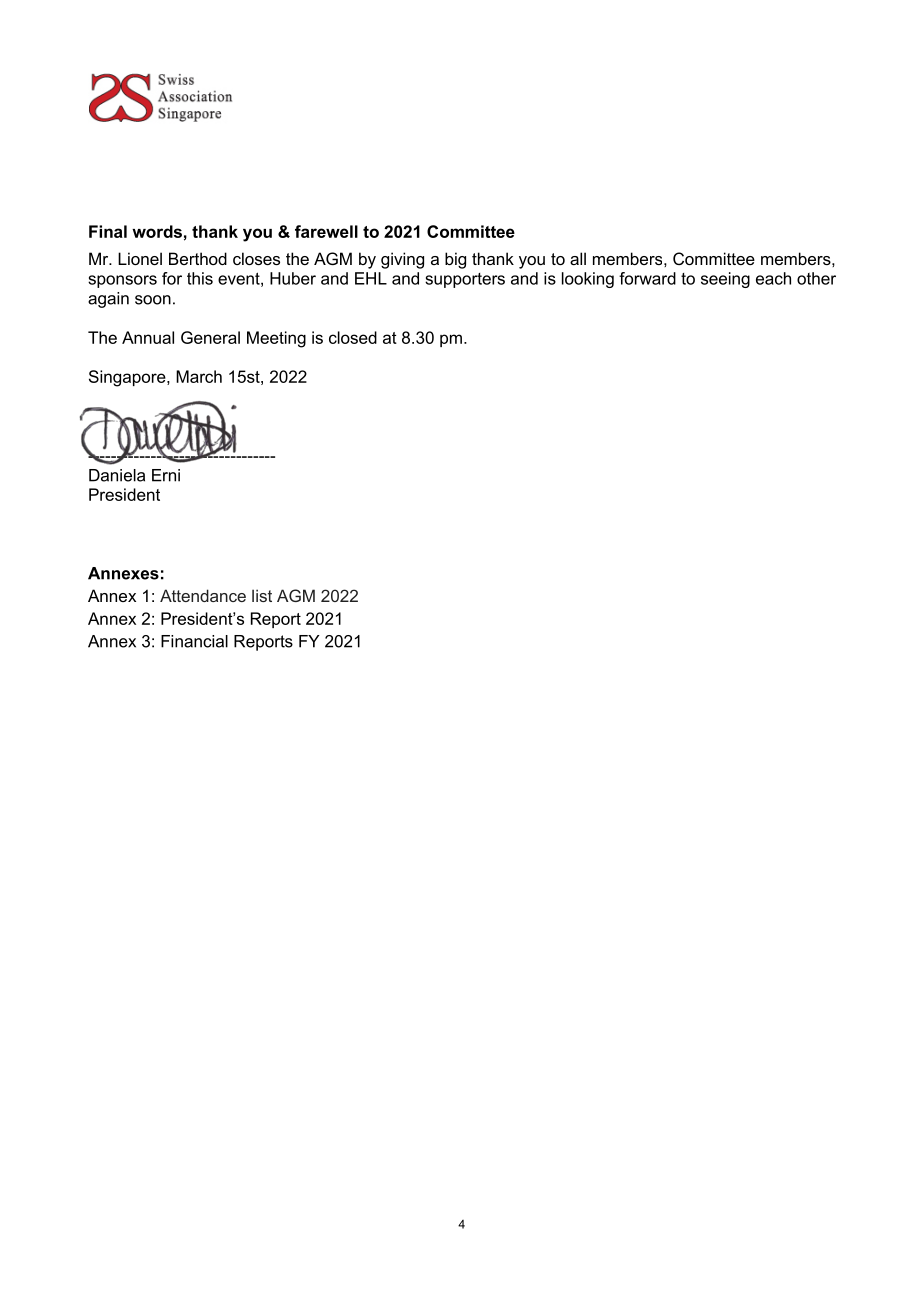 The height and width of the screenshot is (1308, 924). Describe the element at coordinates (276, 339) in the screenshot. I see `Meeting` at that location.
